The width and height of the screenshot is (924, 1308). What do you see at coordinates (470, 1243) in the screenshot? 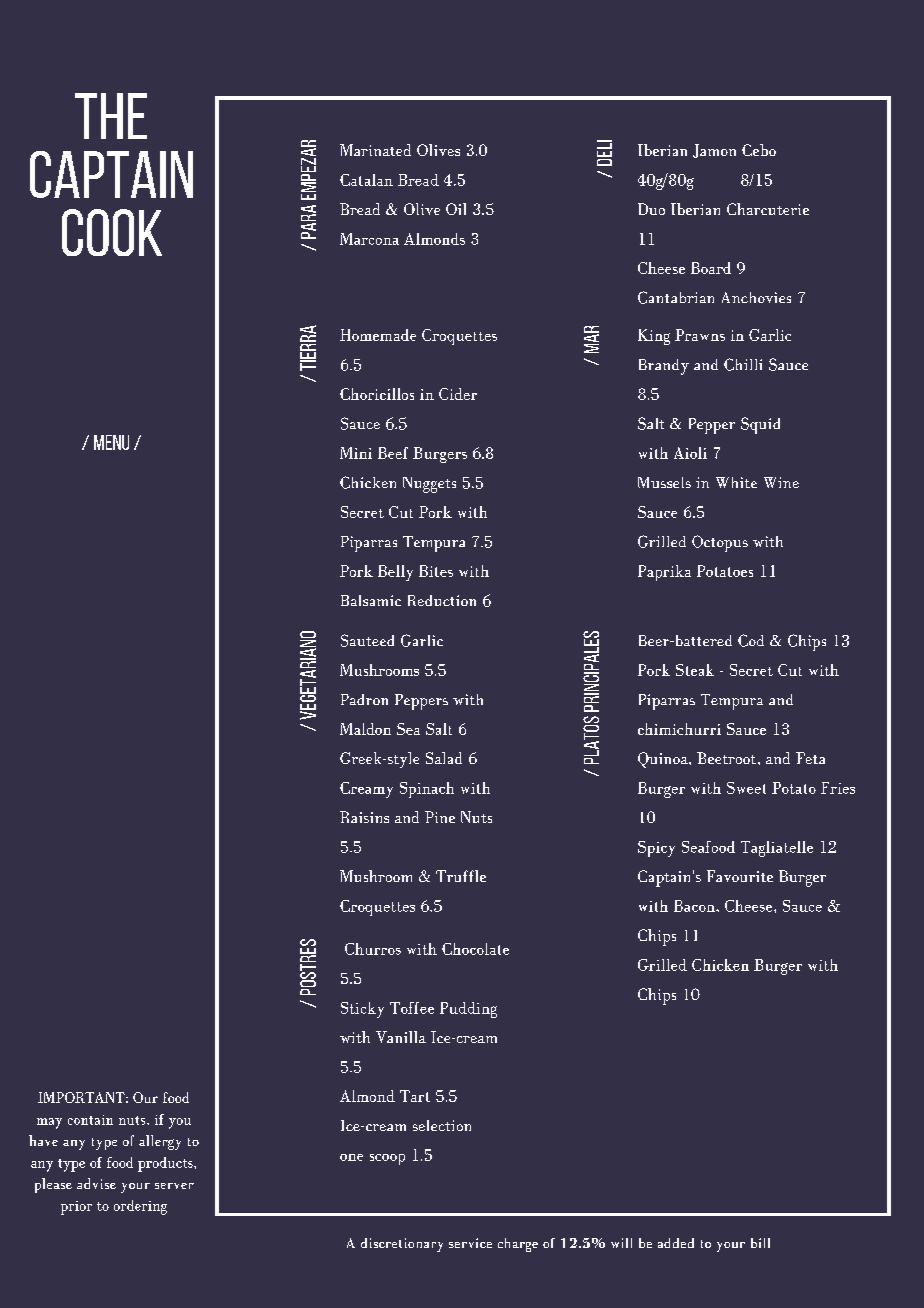
I see `service` at bounding box center [470, 1243].
